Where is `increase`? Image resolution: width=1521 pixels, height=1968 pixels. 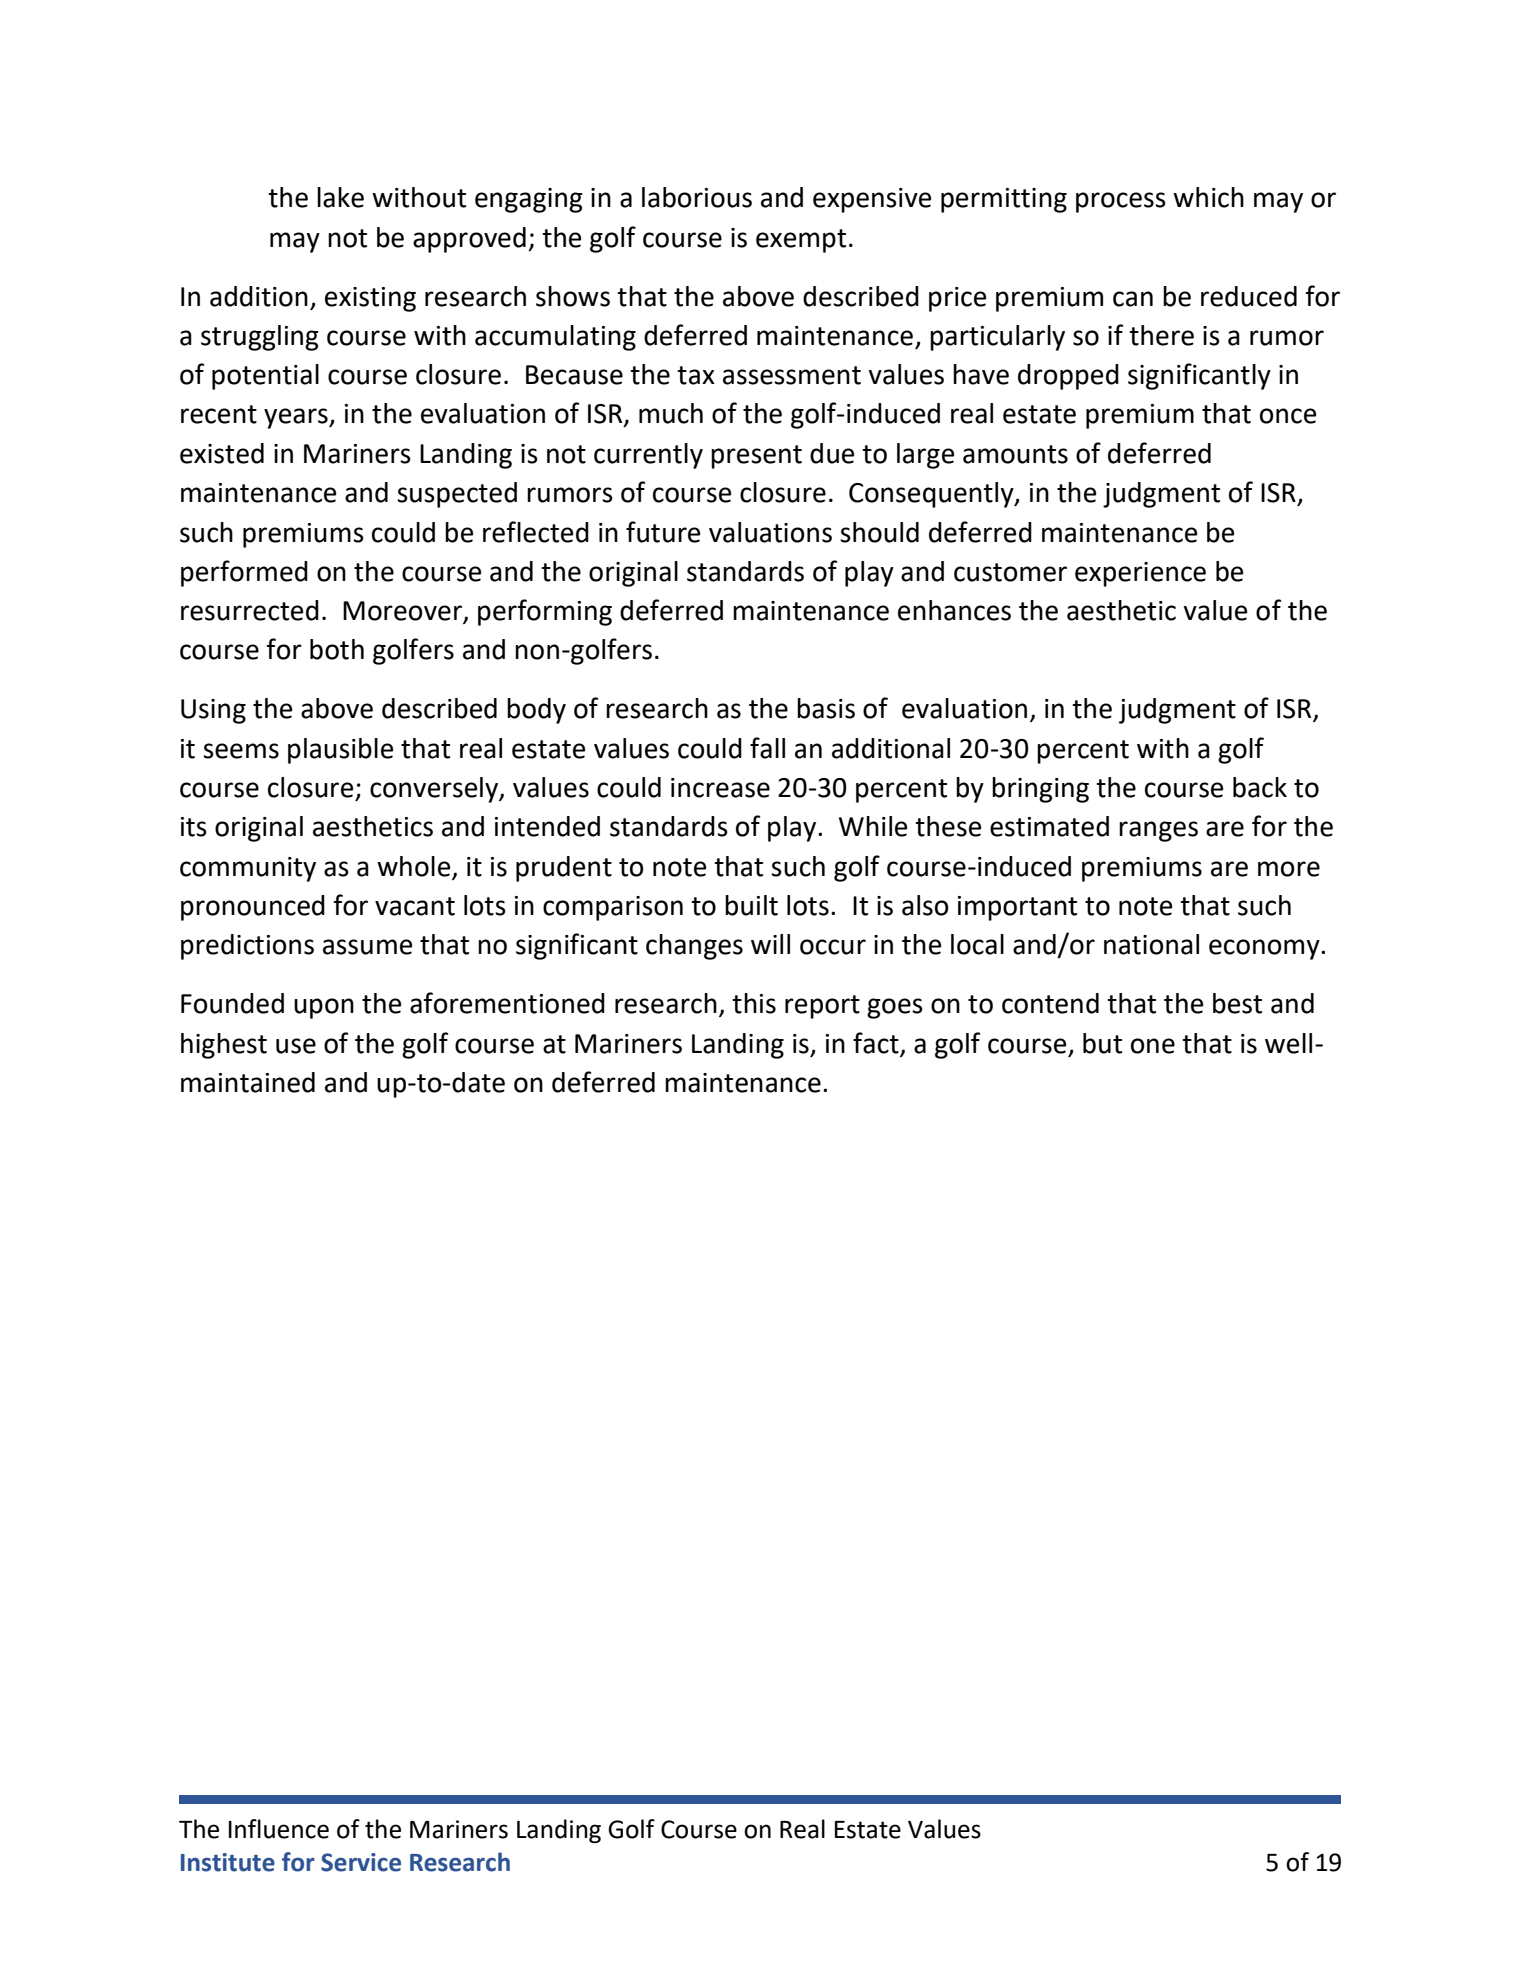
increase is located at coordinates (720, 788).
